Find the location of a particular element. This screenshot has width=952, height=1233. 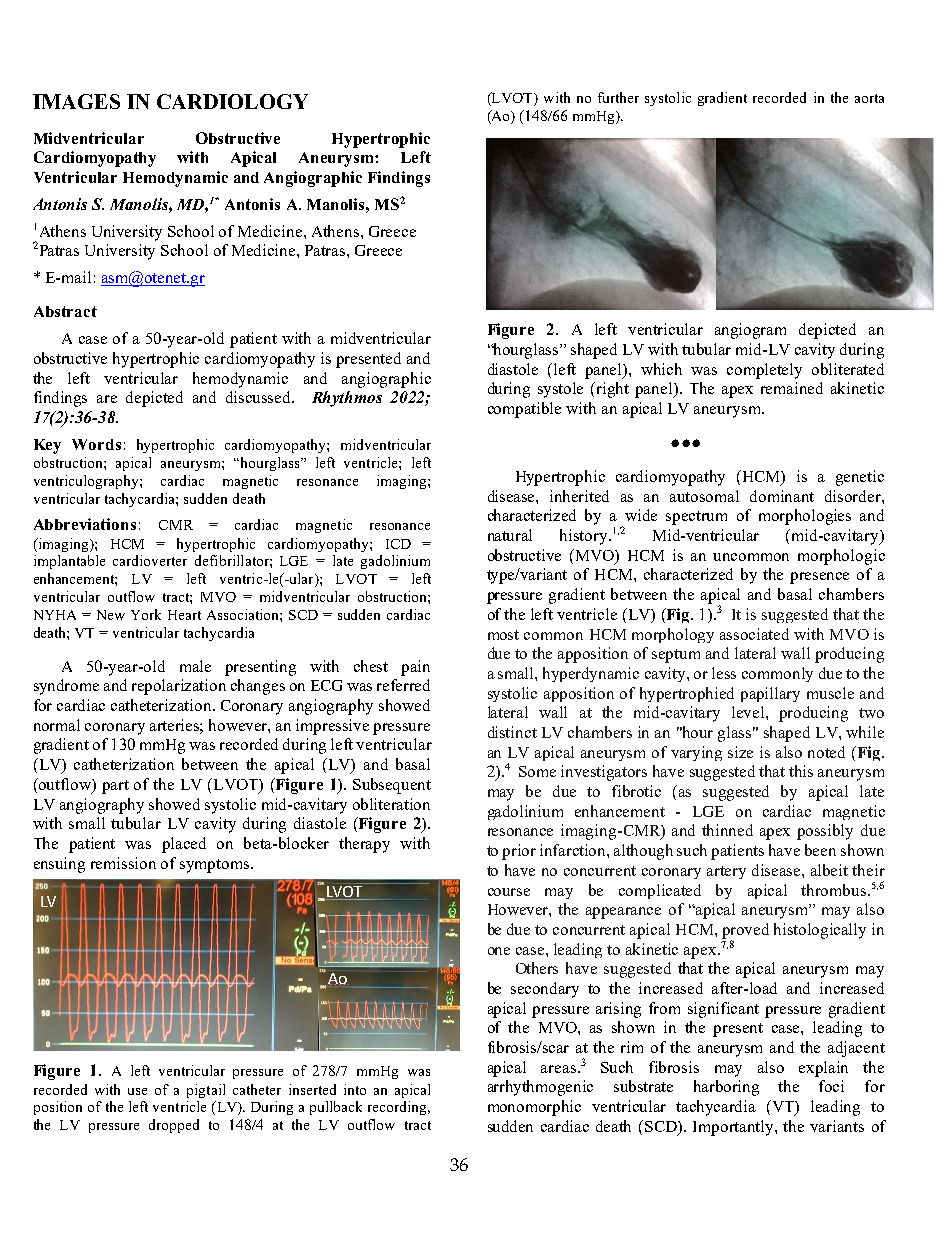

IMAGES is located at coordinates (76, 101).
